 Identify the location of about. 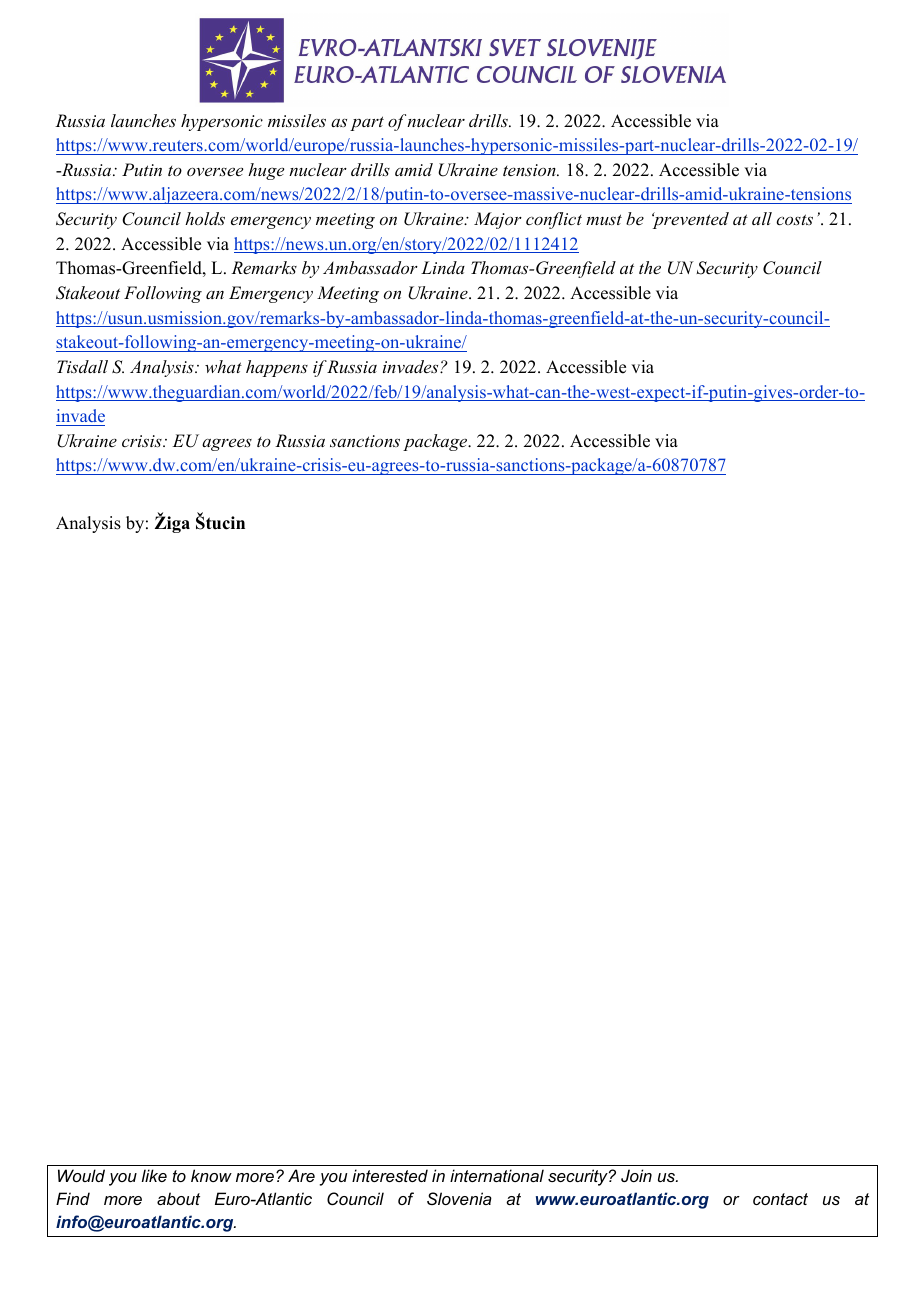
(178, 1198).
